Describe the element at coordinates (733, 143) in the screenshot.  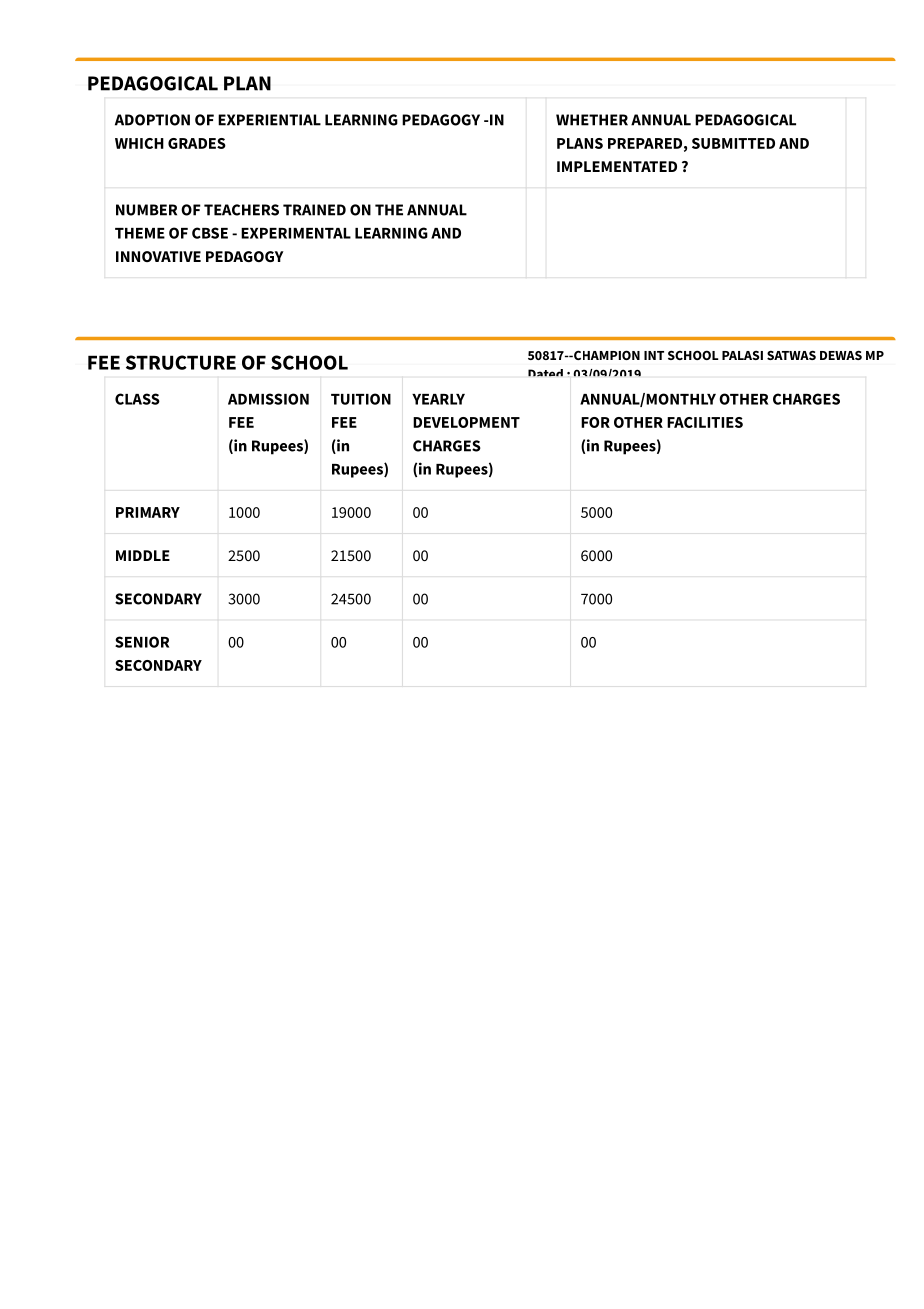
I see `SUBMITTED` at that location.
